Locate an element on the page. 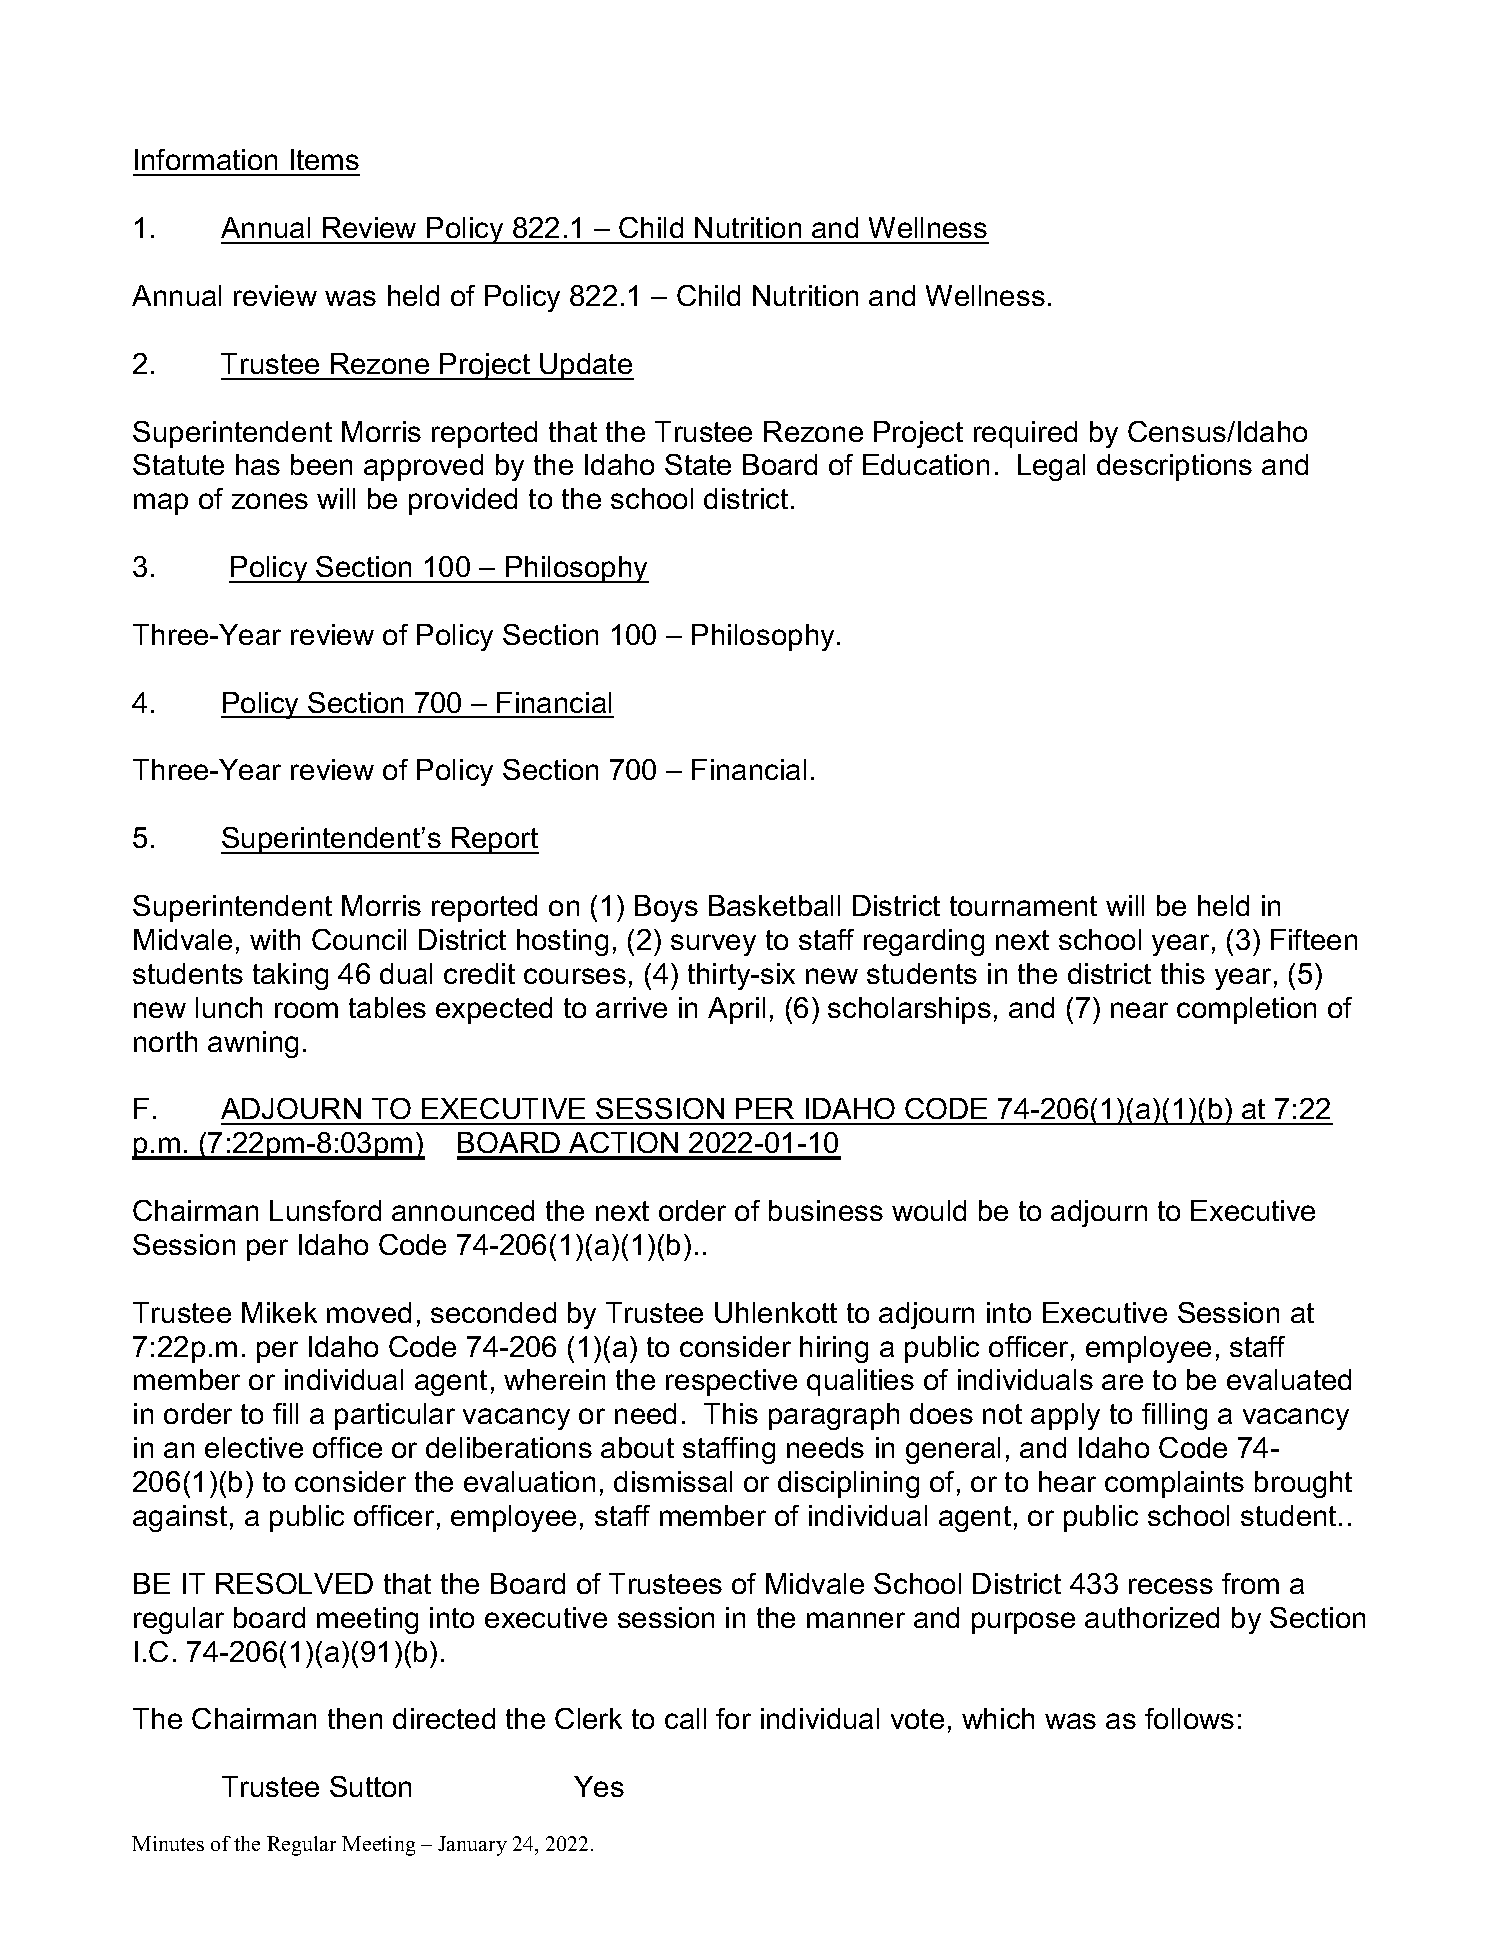 Image resolution: width=1503 pixels, height=1945 pixels. with is located at coordinates (275, 939).
